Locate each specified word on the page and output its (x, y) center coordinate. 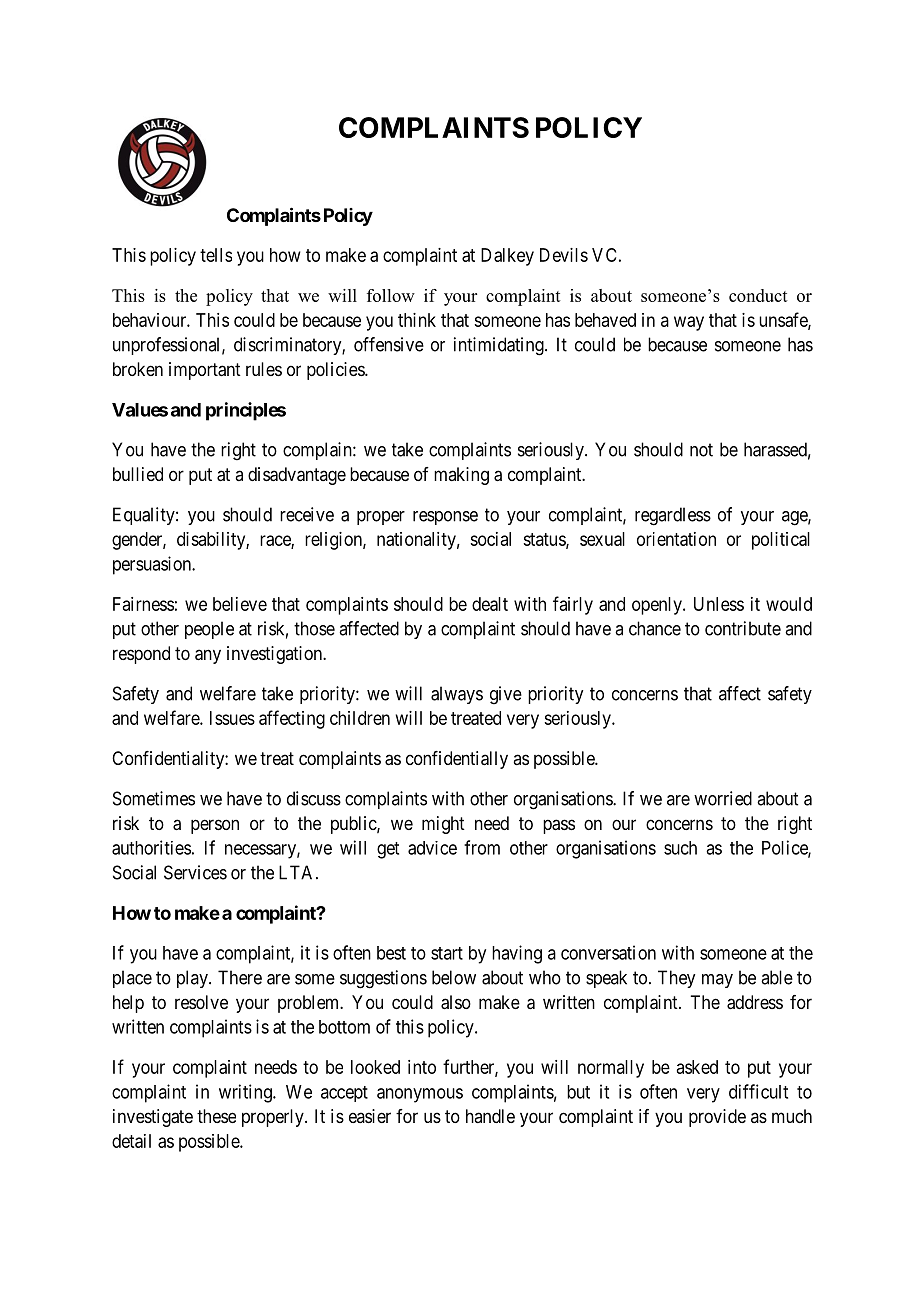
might (443, 825)
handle (490, 1116)
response (445, 518)
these (216, 1116)
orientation (676, 539)
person (215, 826)
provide (717, 1118)
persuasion (153, 565)
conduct (758, 295)
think (417, 320)
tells (216, 255)
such (680, 848)
